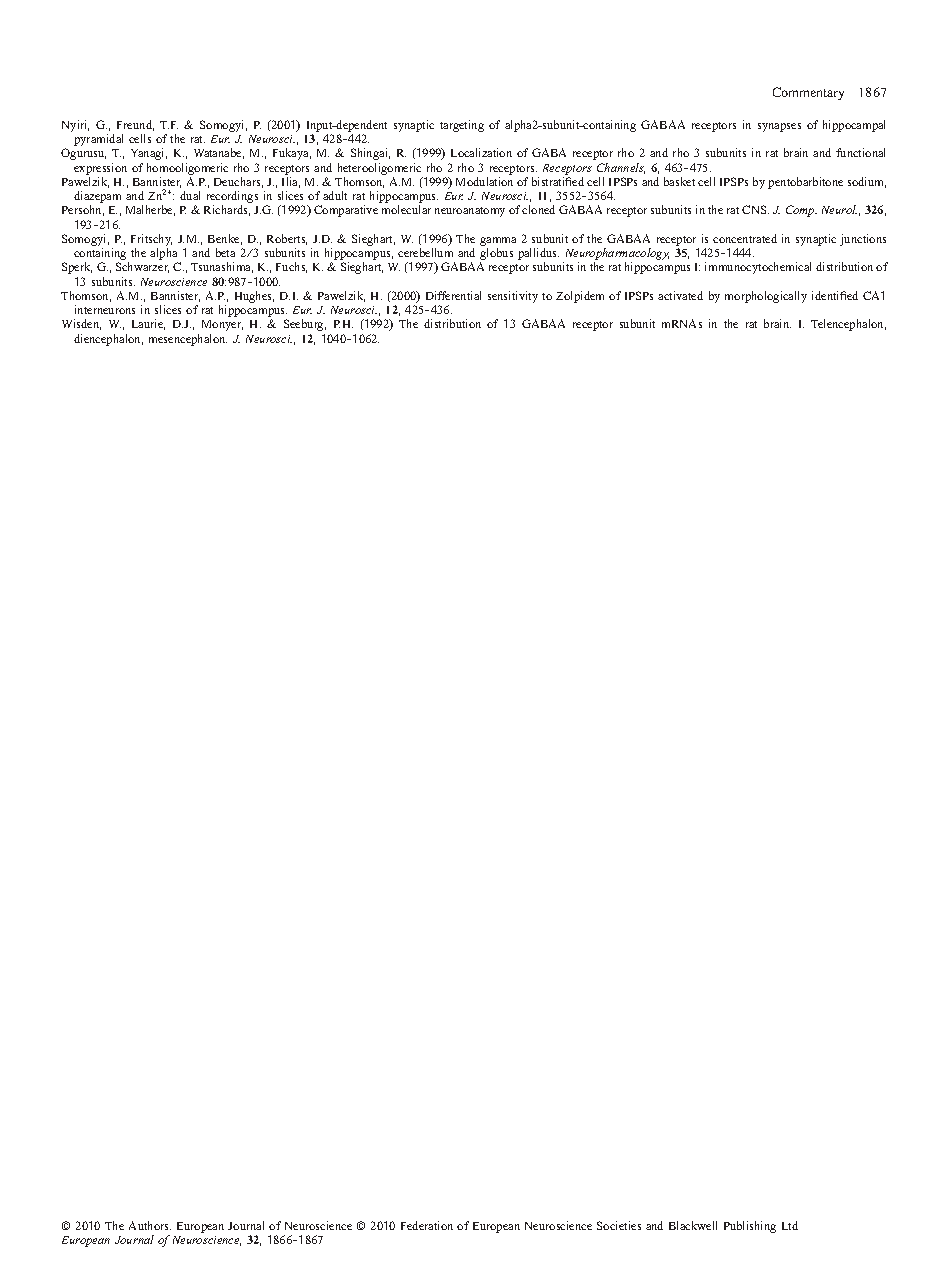  Describe the element at coordinates (790, 1225) in the image. I see `Ltd` at that location.
